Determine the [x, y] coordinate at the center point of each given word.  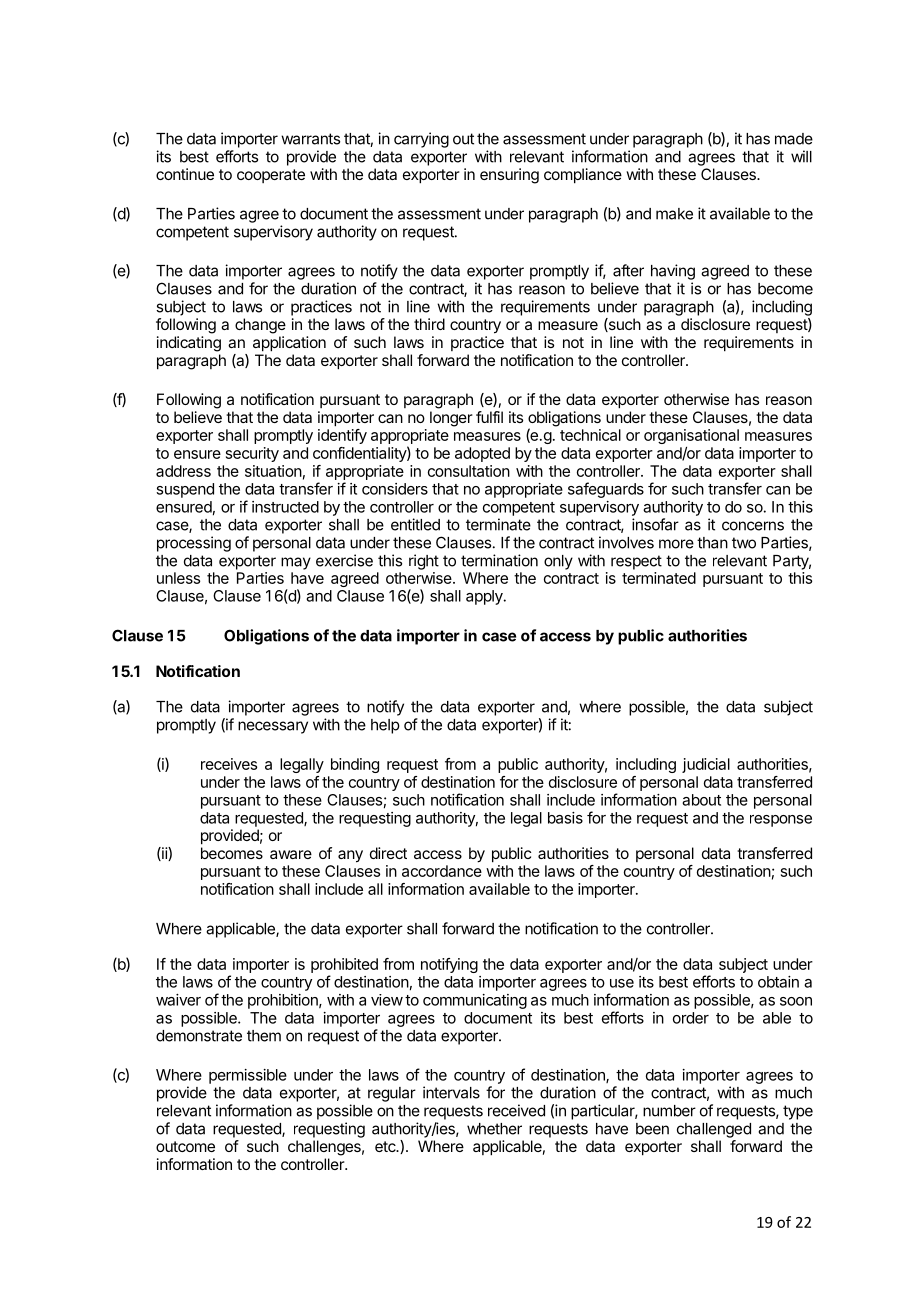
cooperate [271, 176]
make [674, 214]
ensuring [509, 176]
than [712, 543]
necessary [273, 727]
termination [499, 560]
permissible [248, 1076]
